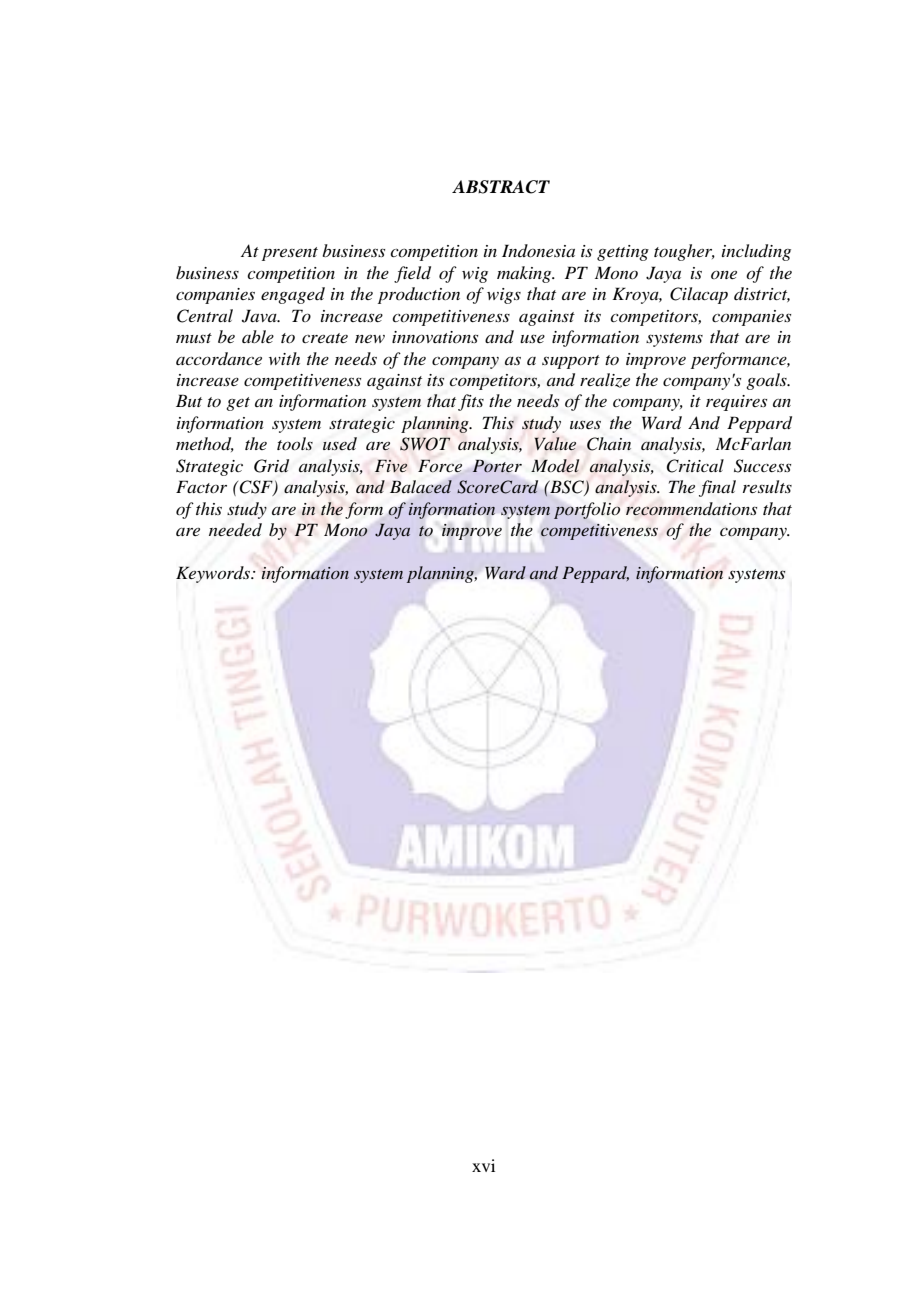 This image has width=924, height=1308. Describe the element at coordinates (290, 254) in the image. I see `present` at that location.
